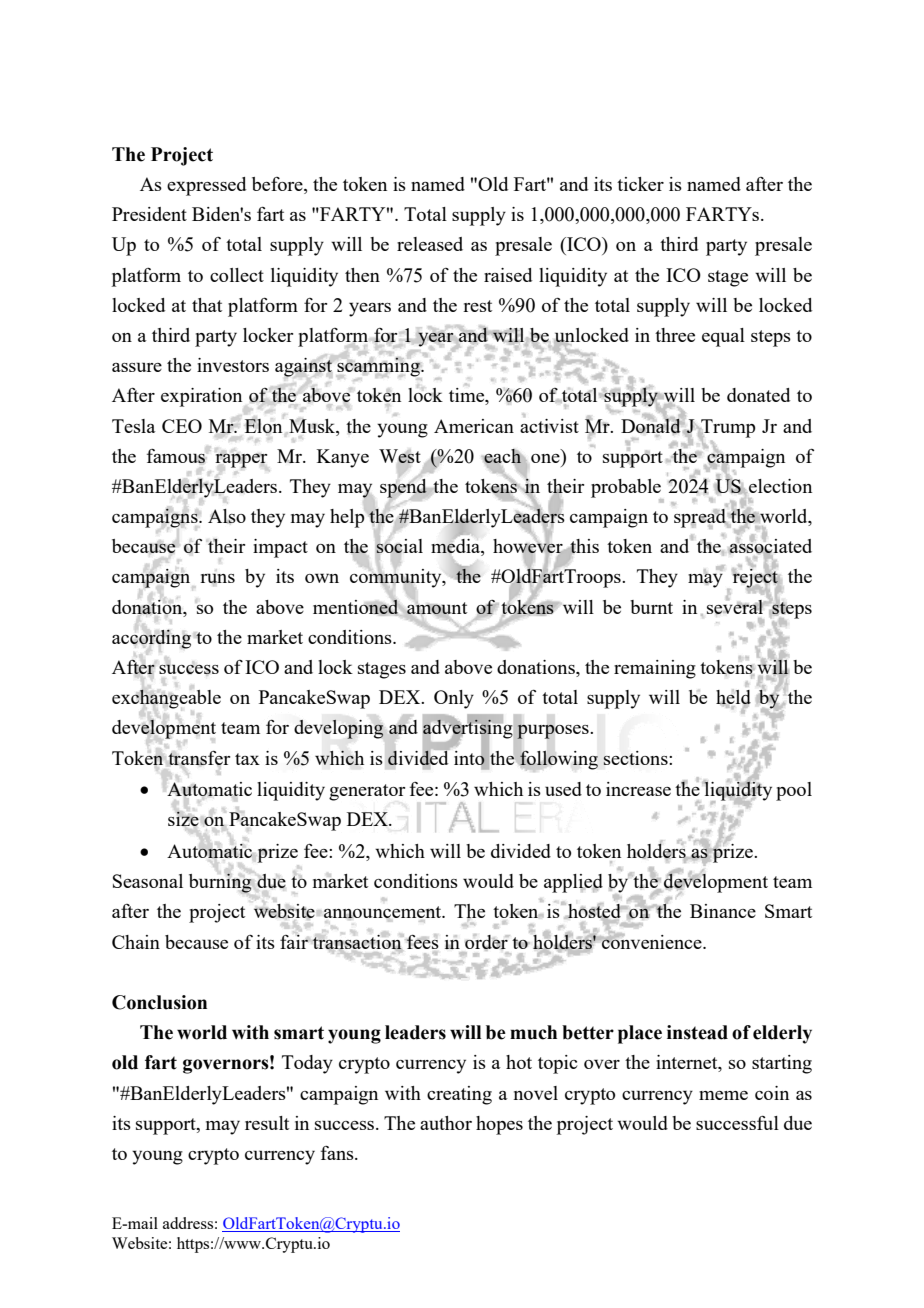 The height and width of the screenshot is (1308, 924). What do you see at coordinates (206, 186) in the screenshot?
I see `expressed` at bounding box center [206, 186].
